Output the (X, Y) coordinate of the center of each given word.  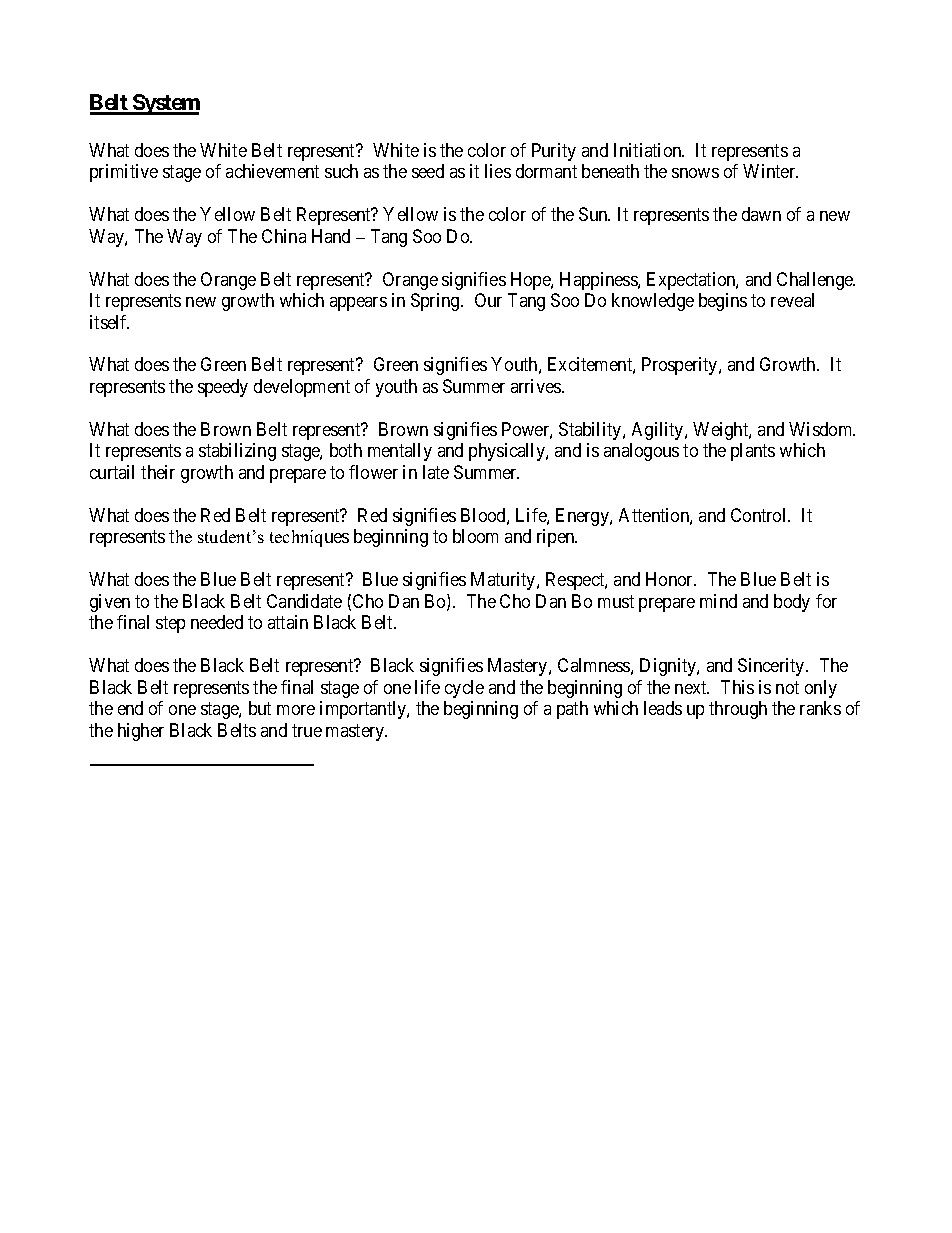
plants (753, 452)
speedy (223, 388)
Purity (554, 152)
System (165, 104)
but (260, 708)
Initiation (649, 150)
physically (508, 452)
